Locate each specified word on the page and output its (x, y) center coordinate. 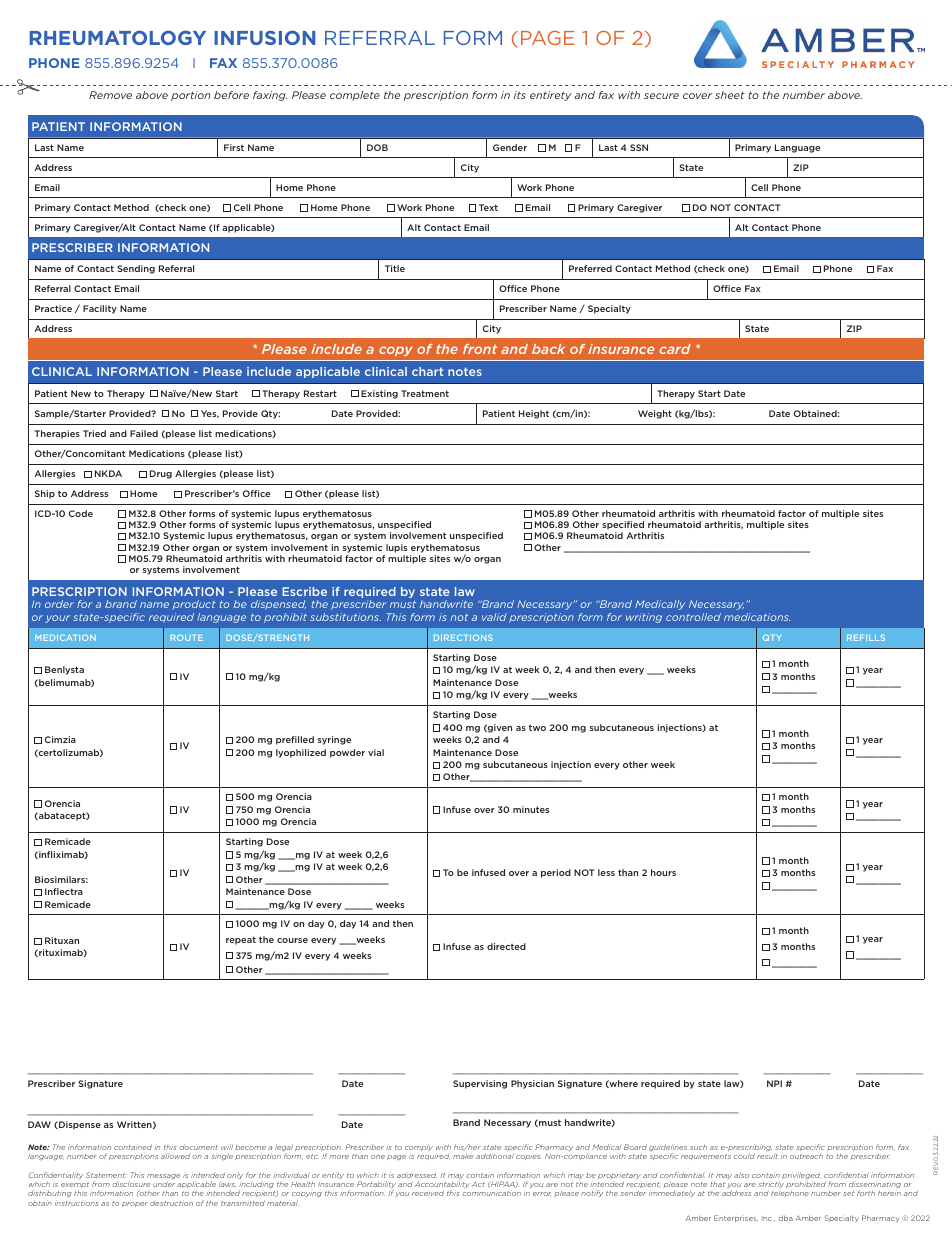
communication (491, 1193)
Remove (110, 95)
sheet (730, 95)
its (520, 95)
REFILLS (866, 638)
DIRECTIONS (463, 638)
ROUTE (186, 637)
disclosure (131, 1184)
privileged (801, 1177)
